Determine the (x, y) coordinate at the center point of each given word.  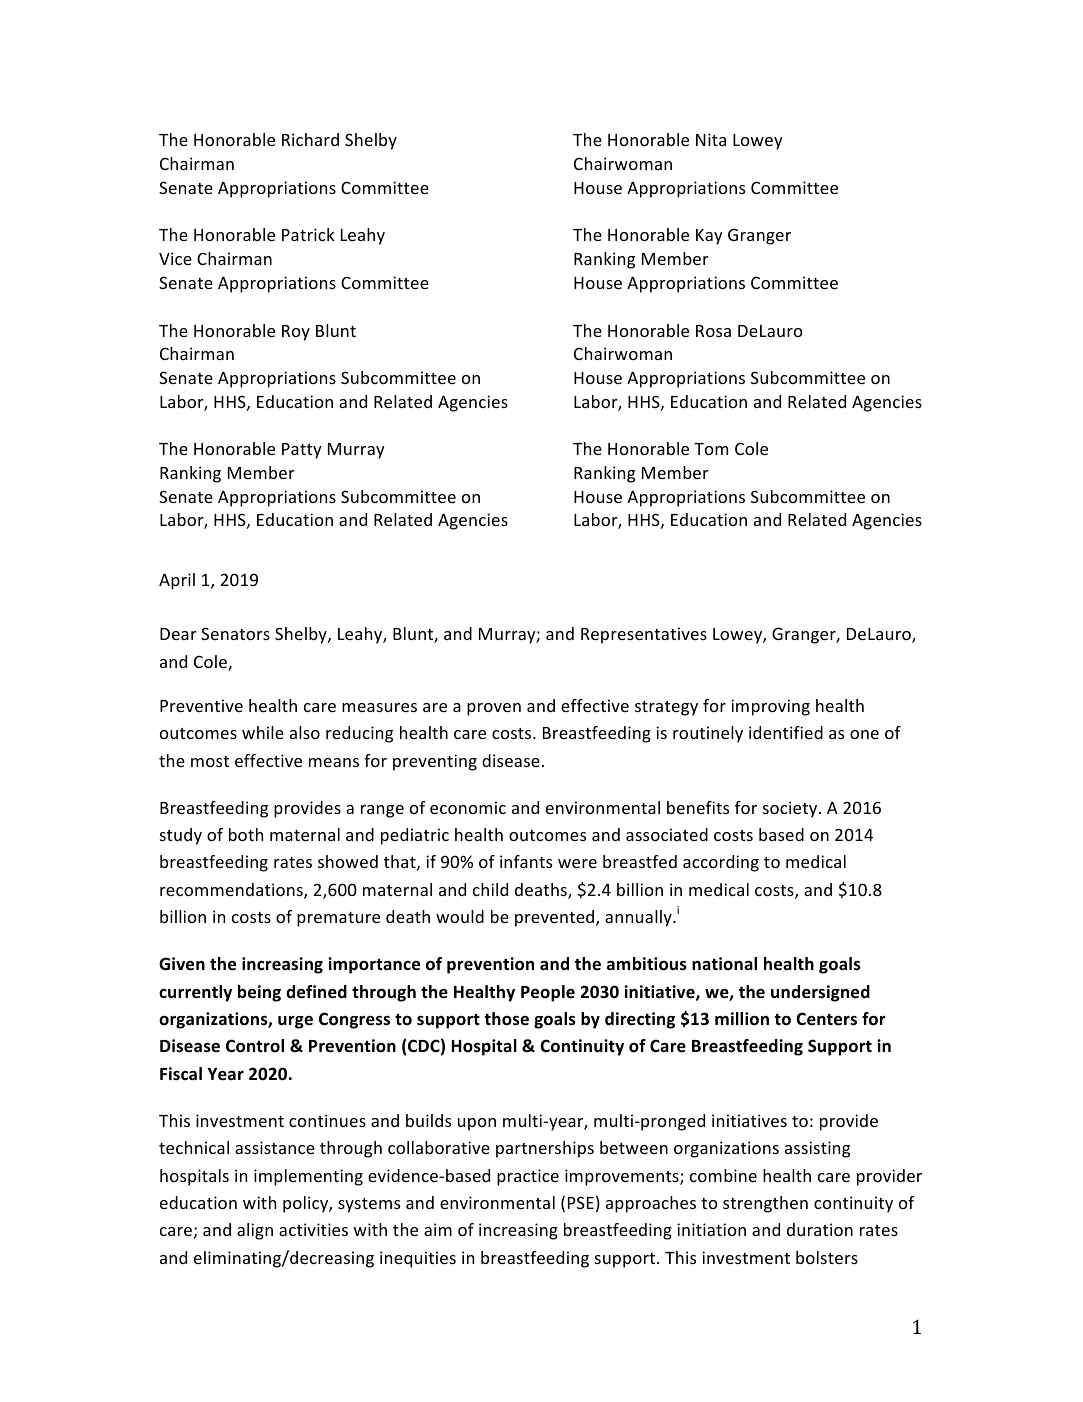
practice (528, 1177)
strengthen (765, 1204)
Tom (711, 449)
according (721, 863)
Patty (302, 451)
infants (526, 861)
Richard (310, 139)
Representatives (644, 635)
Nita (711, 139)
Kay (709, 237)
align (255, 1231)
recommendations (232, 891)
